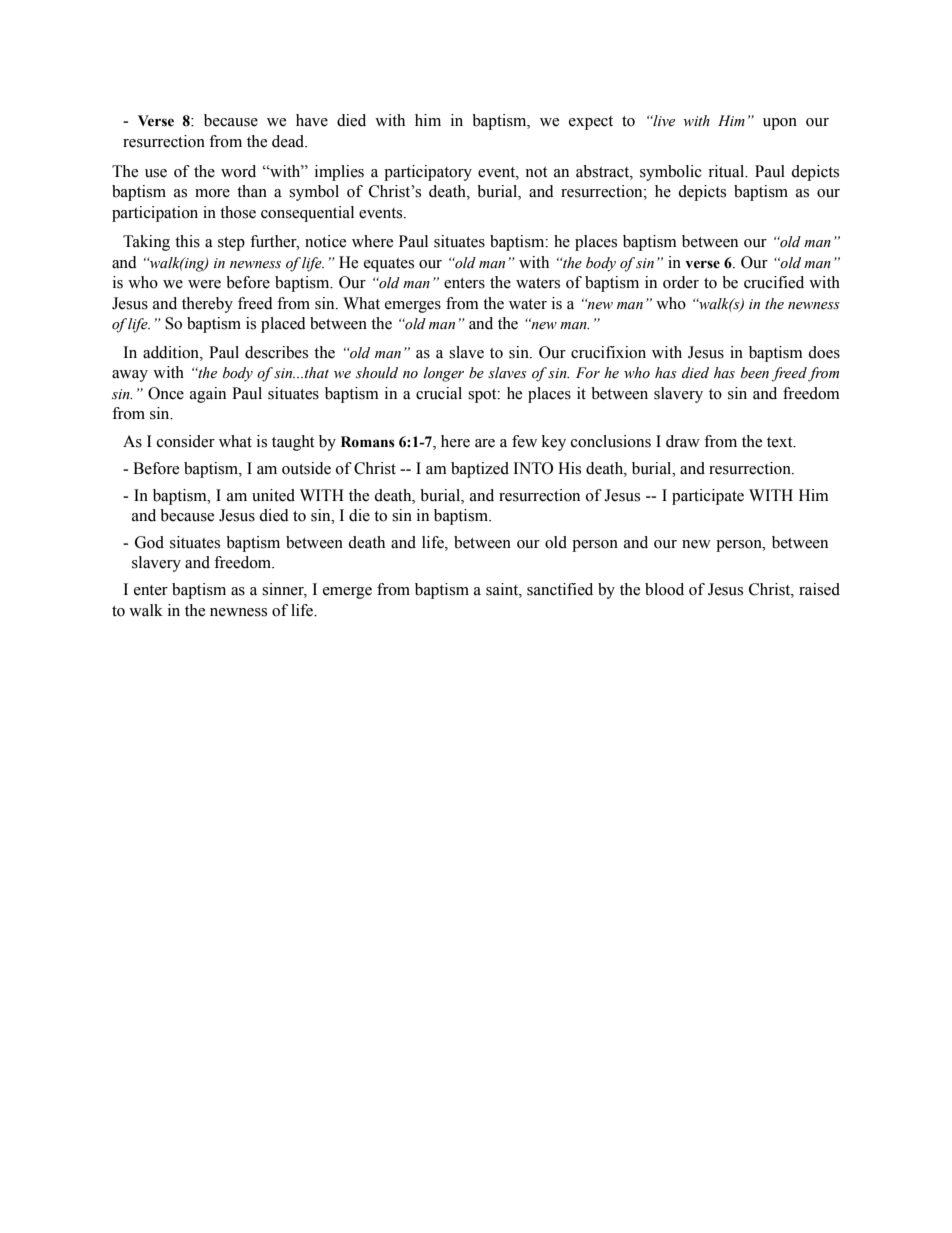 The width and height of the document is (952, 1233). Describe the element at coordinates (149, 542) in the document. I see `God` at that location.
